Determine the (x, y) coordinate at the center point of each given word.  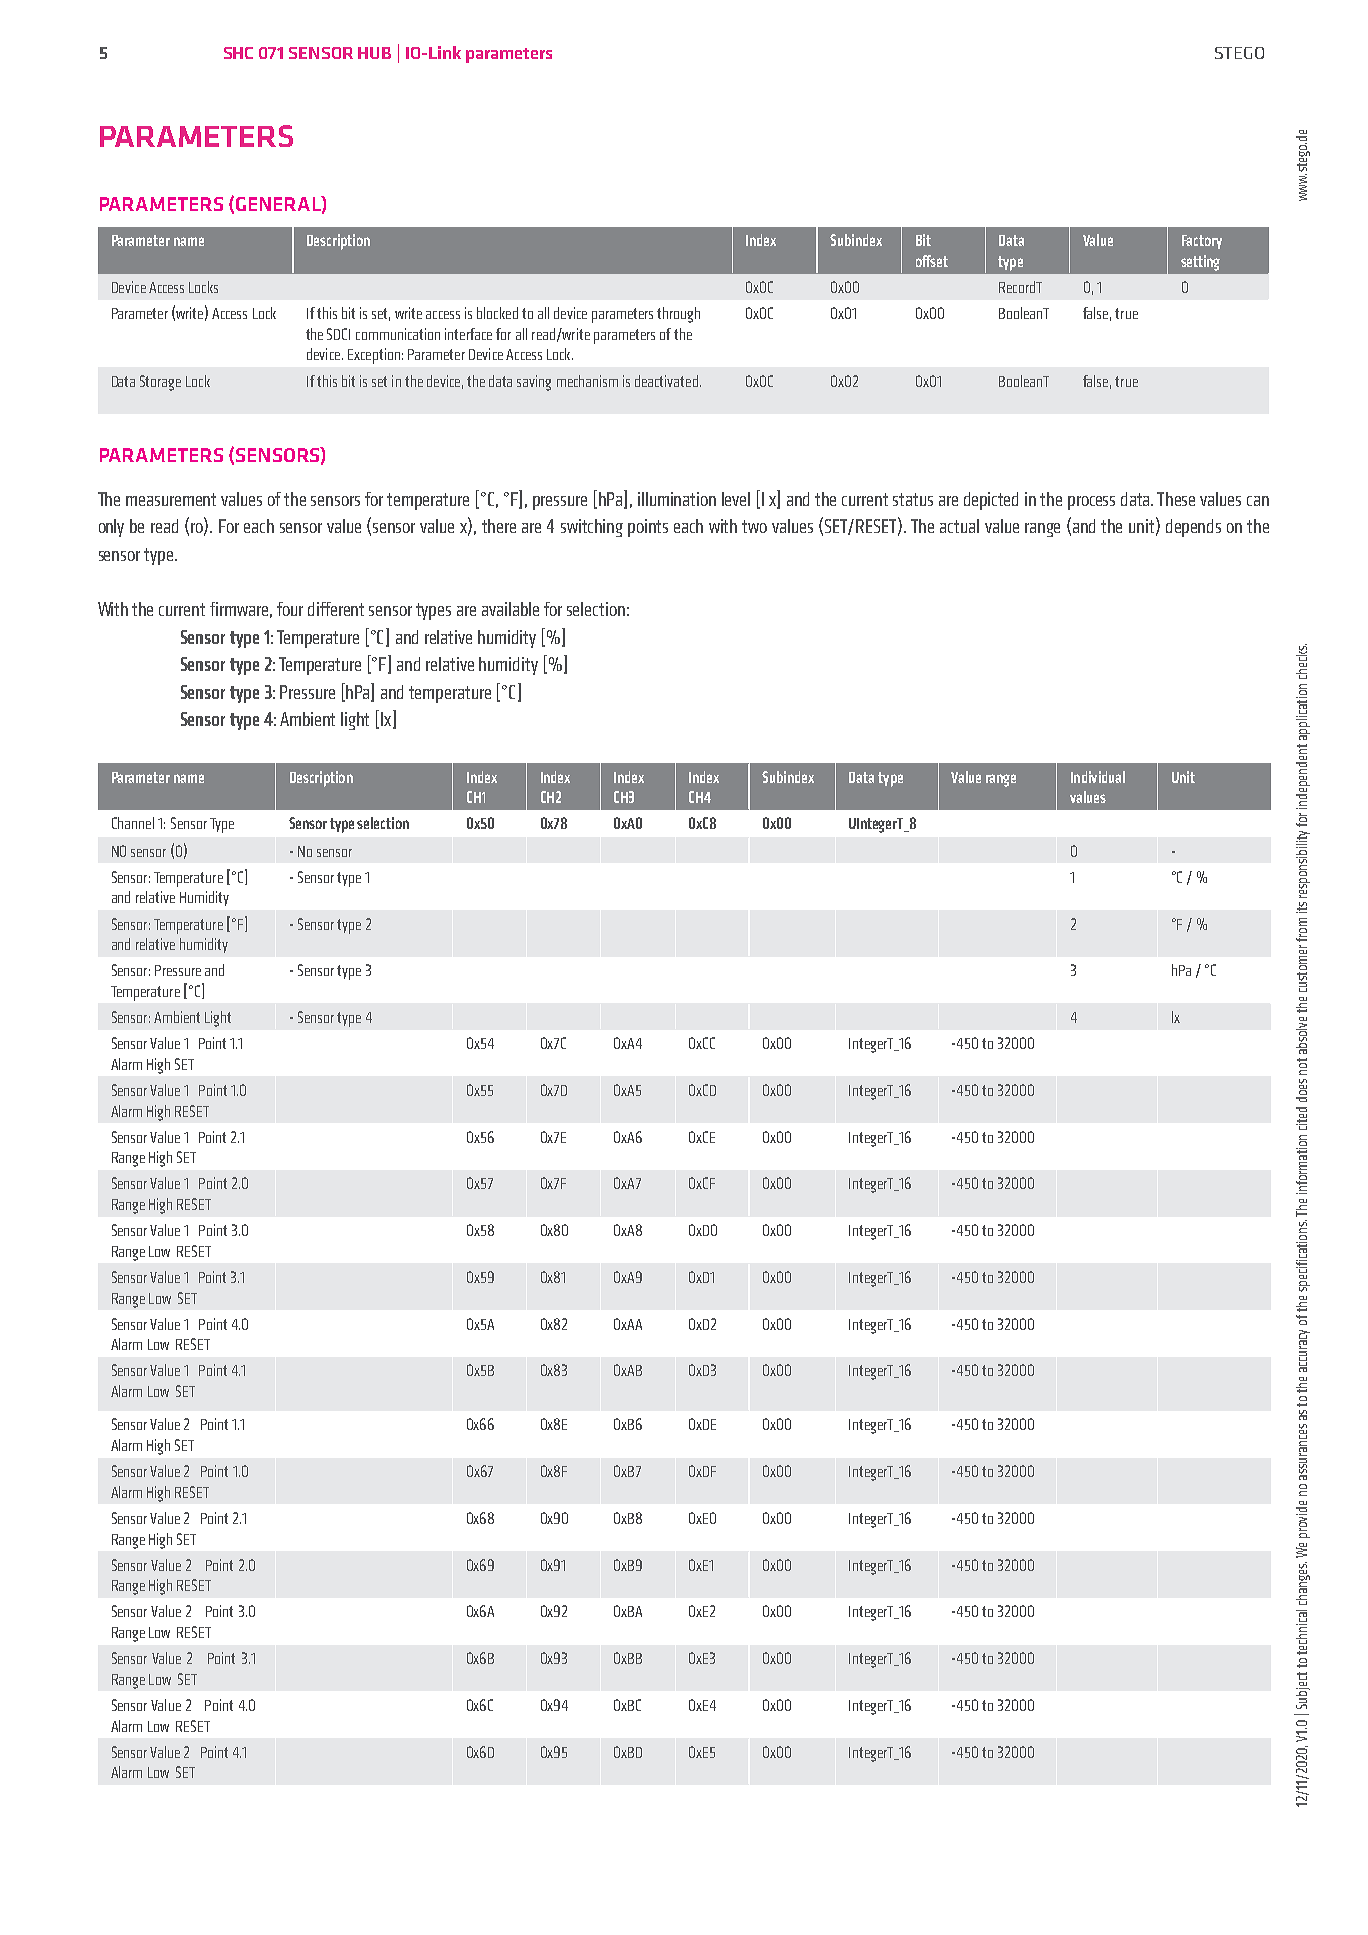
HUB (374, 53)
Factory (1202, 242)
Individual (1098, 777)
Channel (133, 823)
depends (1193, 528)
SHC (238, 53)
